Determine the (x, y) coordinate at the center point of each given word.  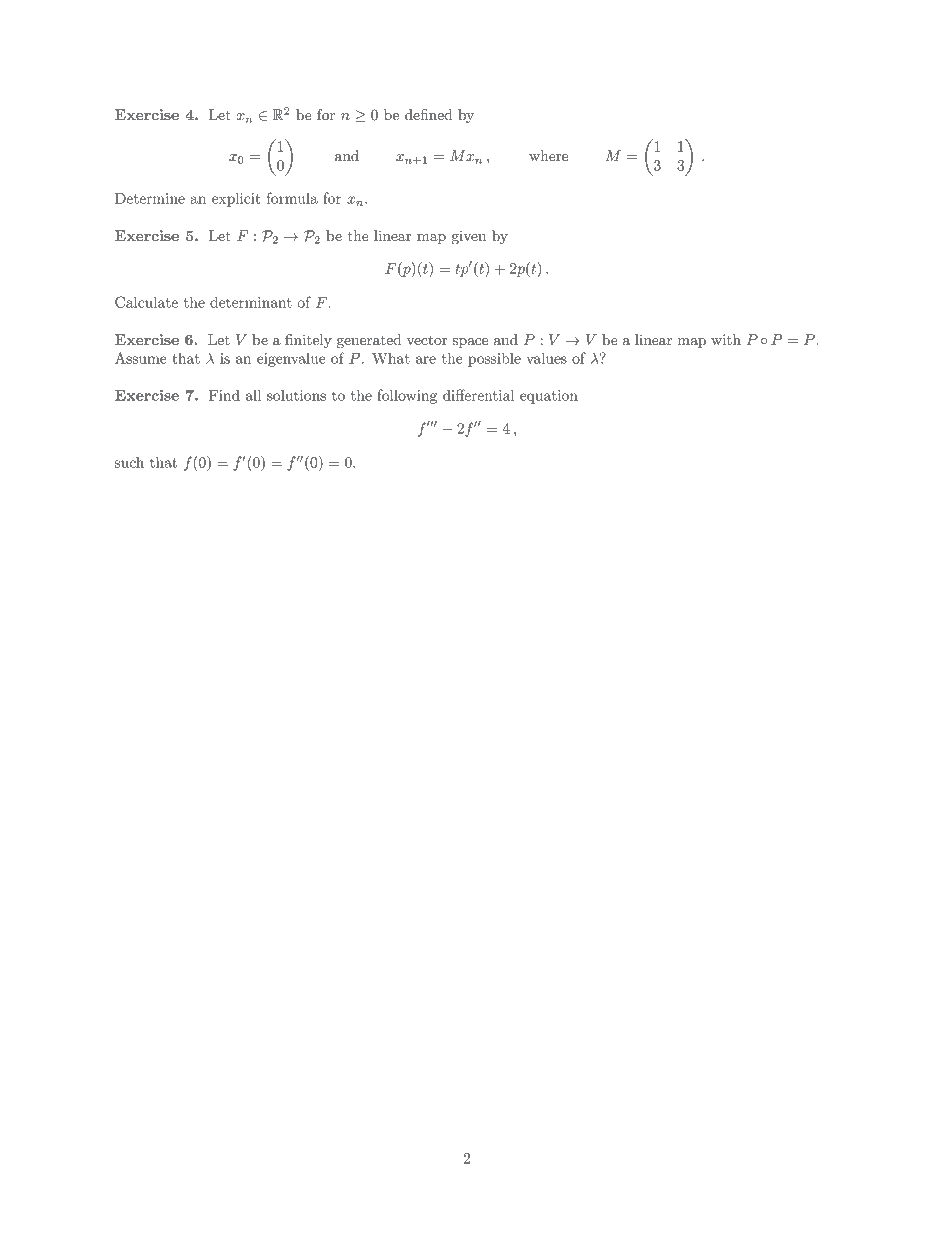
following (407, 396)
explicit (236, 199)
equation (549, 397)
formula (292, 198)
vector (427, 340)
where (548, 155)
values (546, 358)
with (726, 339)
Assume (141, 358)
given (469, 238)
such (129, 462)
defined (428, 114)
